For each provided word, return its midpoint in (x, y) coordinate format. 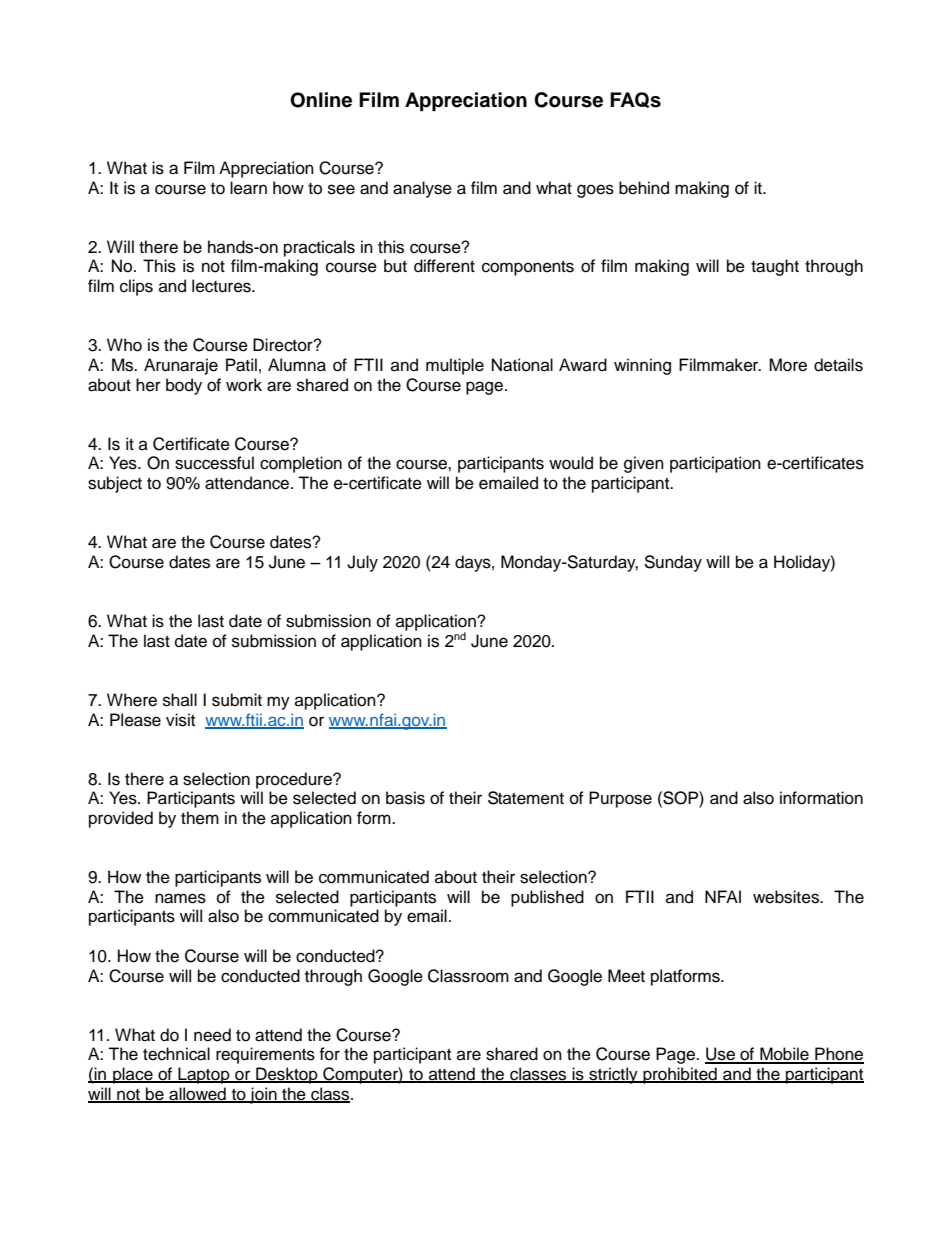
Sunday (673, 563)
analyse (422, 189)
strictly (613, 1075)
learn (248, 188)
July (362, 563)
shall (180, 700)
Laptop (204, 1075)
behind (644, 188)
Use (721, 1055)
